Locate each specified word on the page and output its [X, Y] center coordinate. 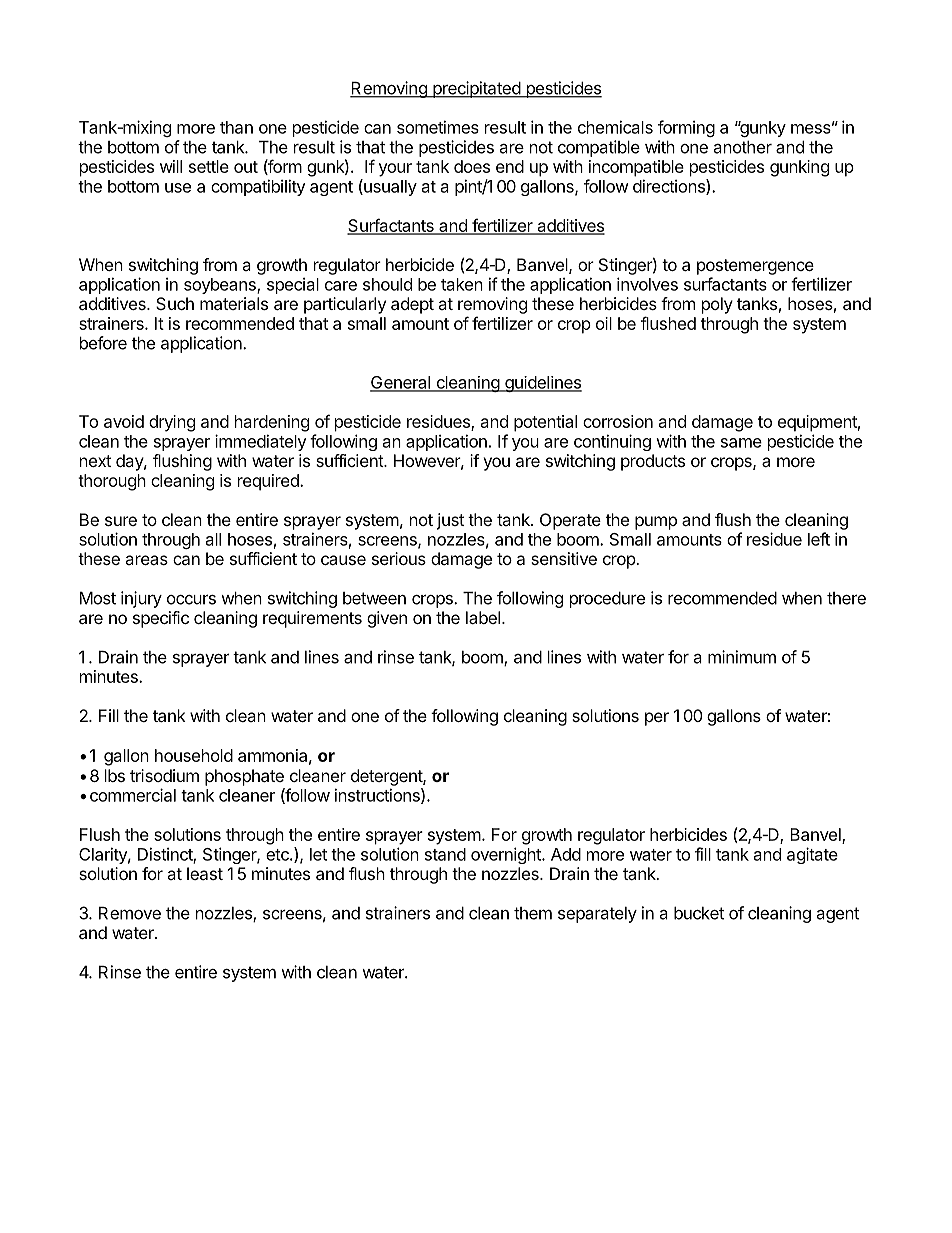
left [819, 539]
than [236, 127]
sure [121, 521]
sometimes [438, 127]
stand [445, 854]
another [743, 147]
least [205, 873]
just [450, 521]
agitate [812, 855]
